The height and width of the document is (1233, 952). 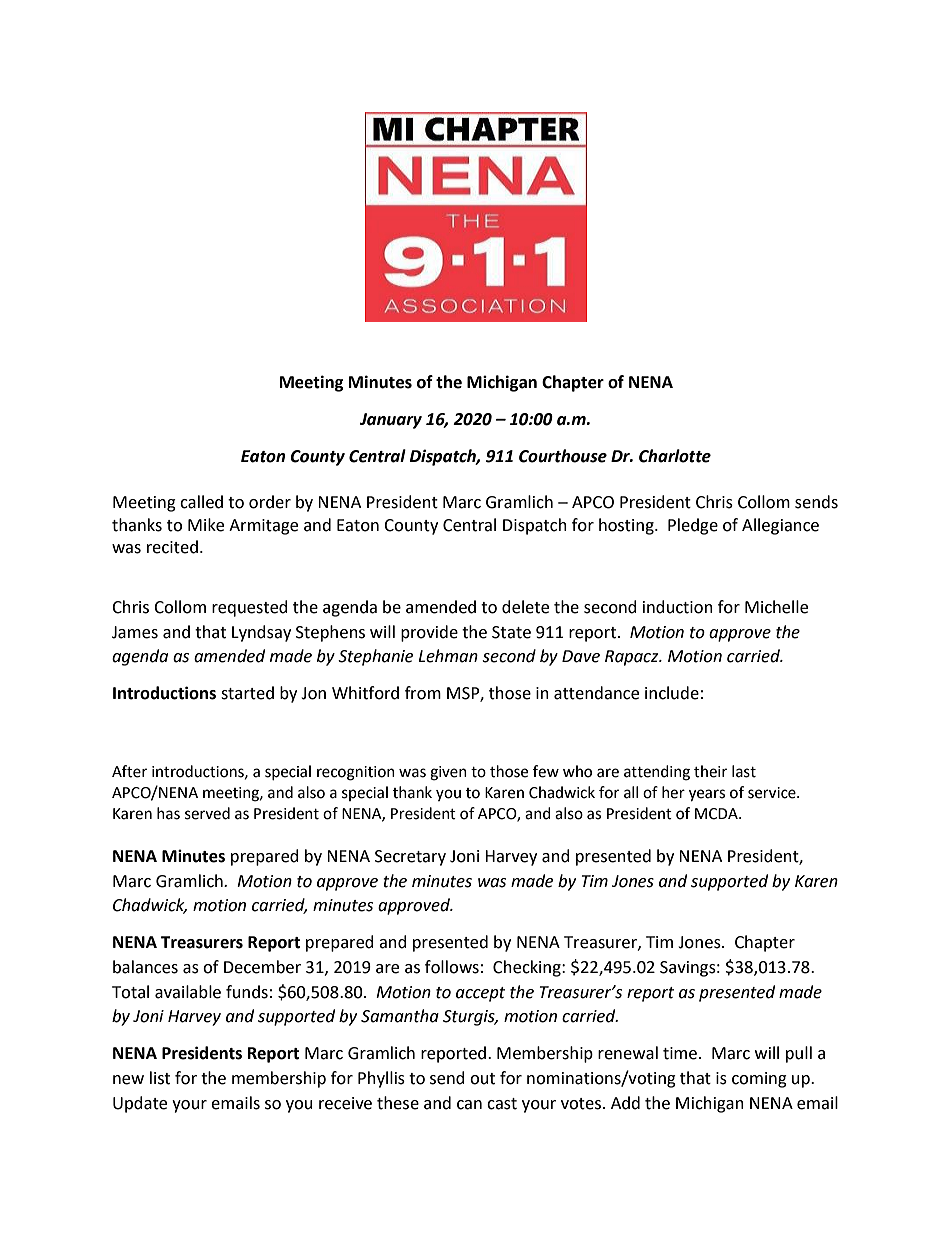 I want to click on served, so click(x=207, y=813).
